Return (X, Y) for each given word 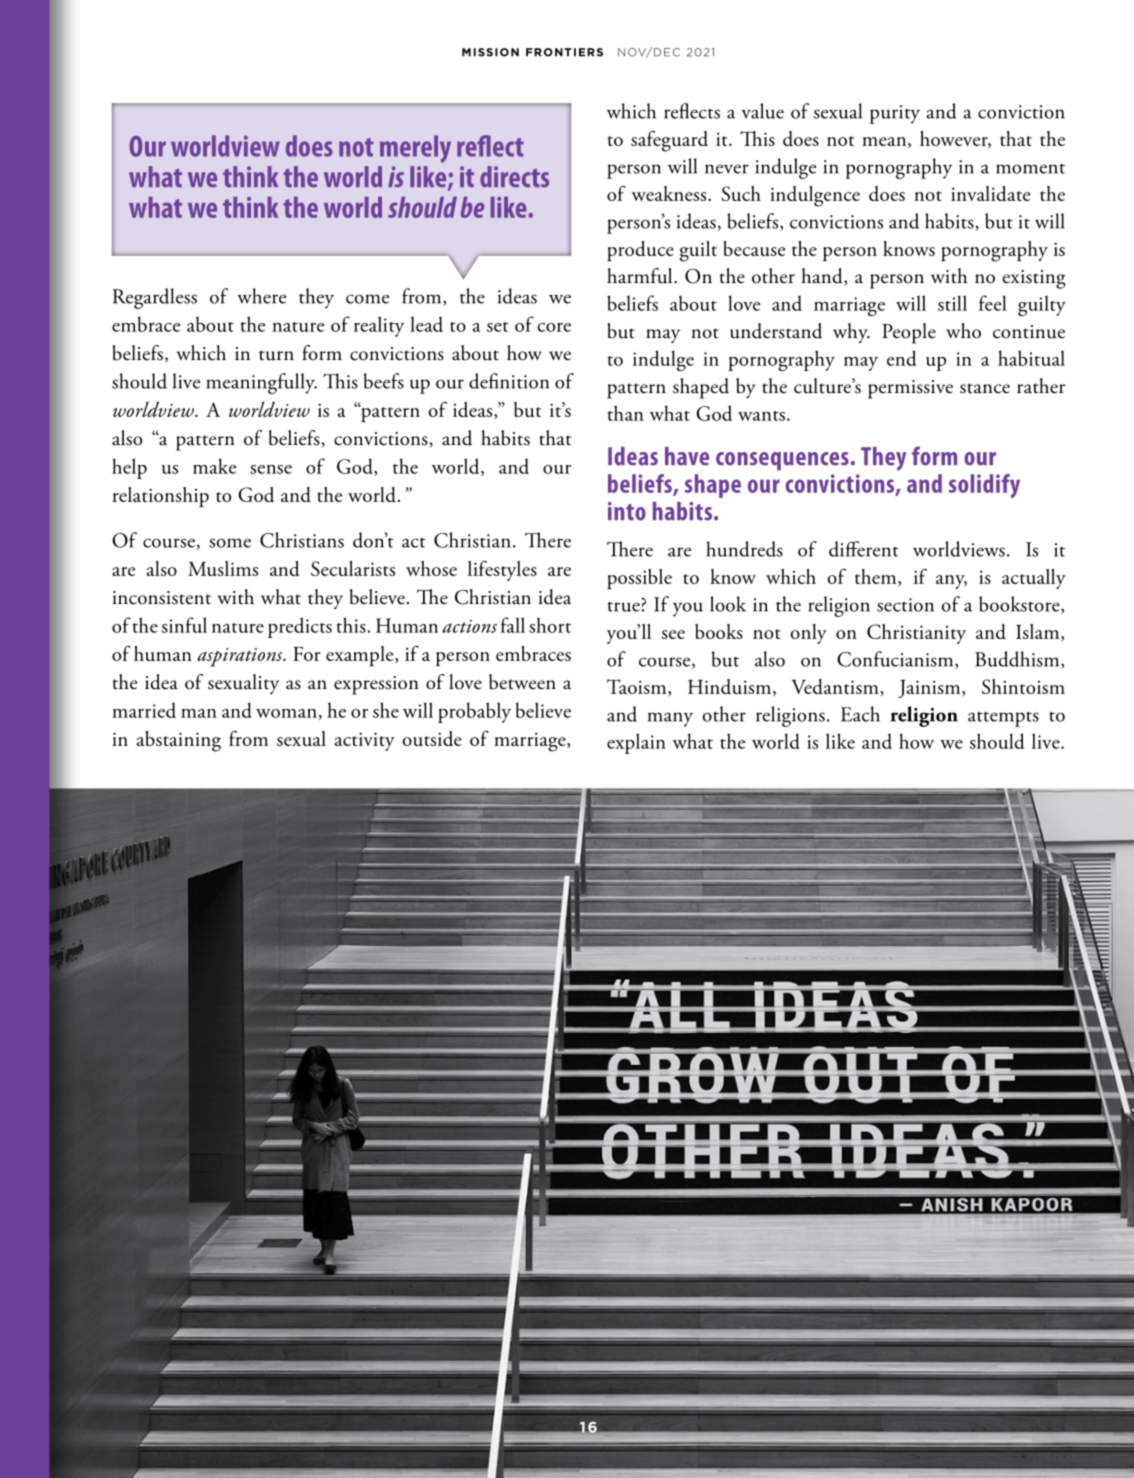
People (909, 333)
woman (286, 713)
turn (276, 355)
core (554, 327)
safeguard (669, 141)
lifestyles (502, 570)
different (864, 549)
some (230, 543)
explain (636, 743)
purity (895, 114)
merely (415, 149)
